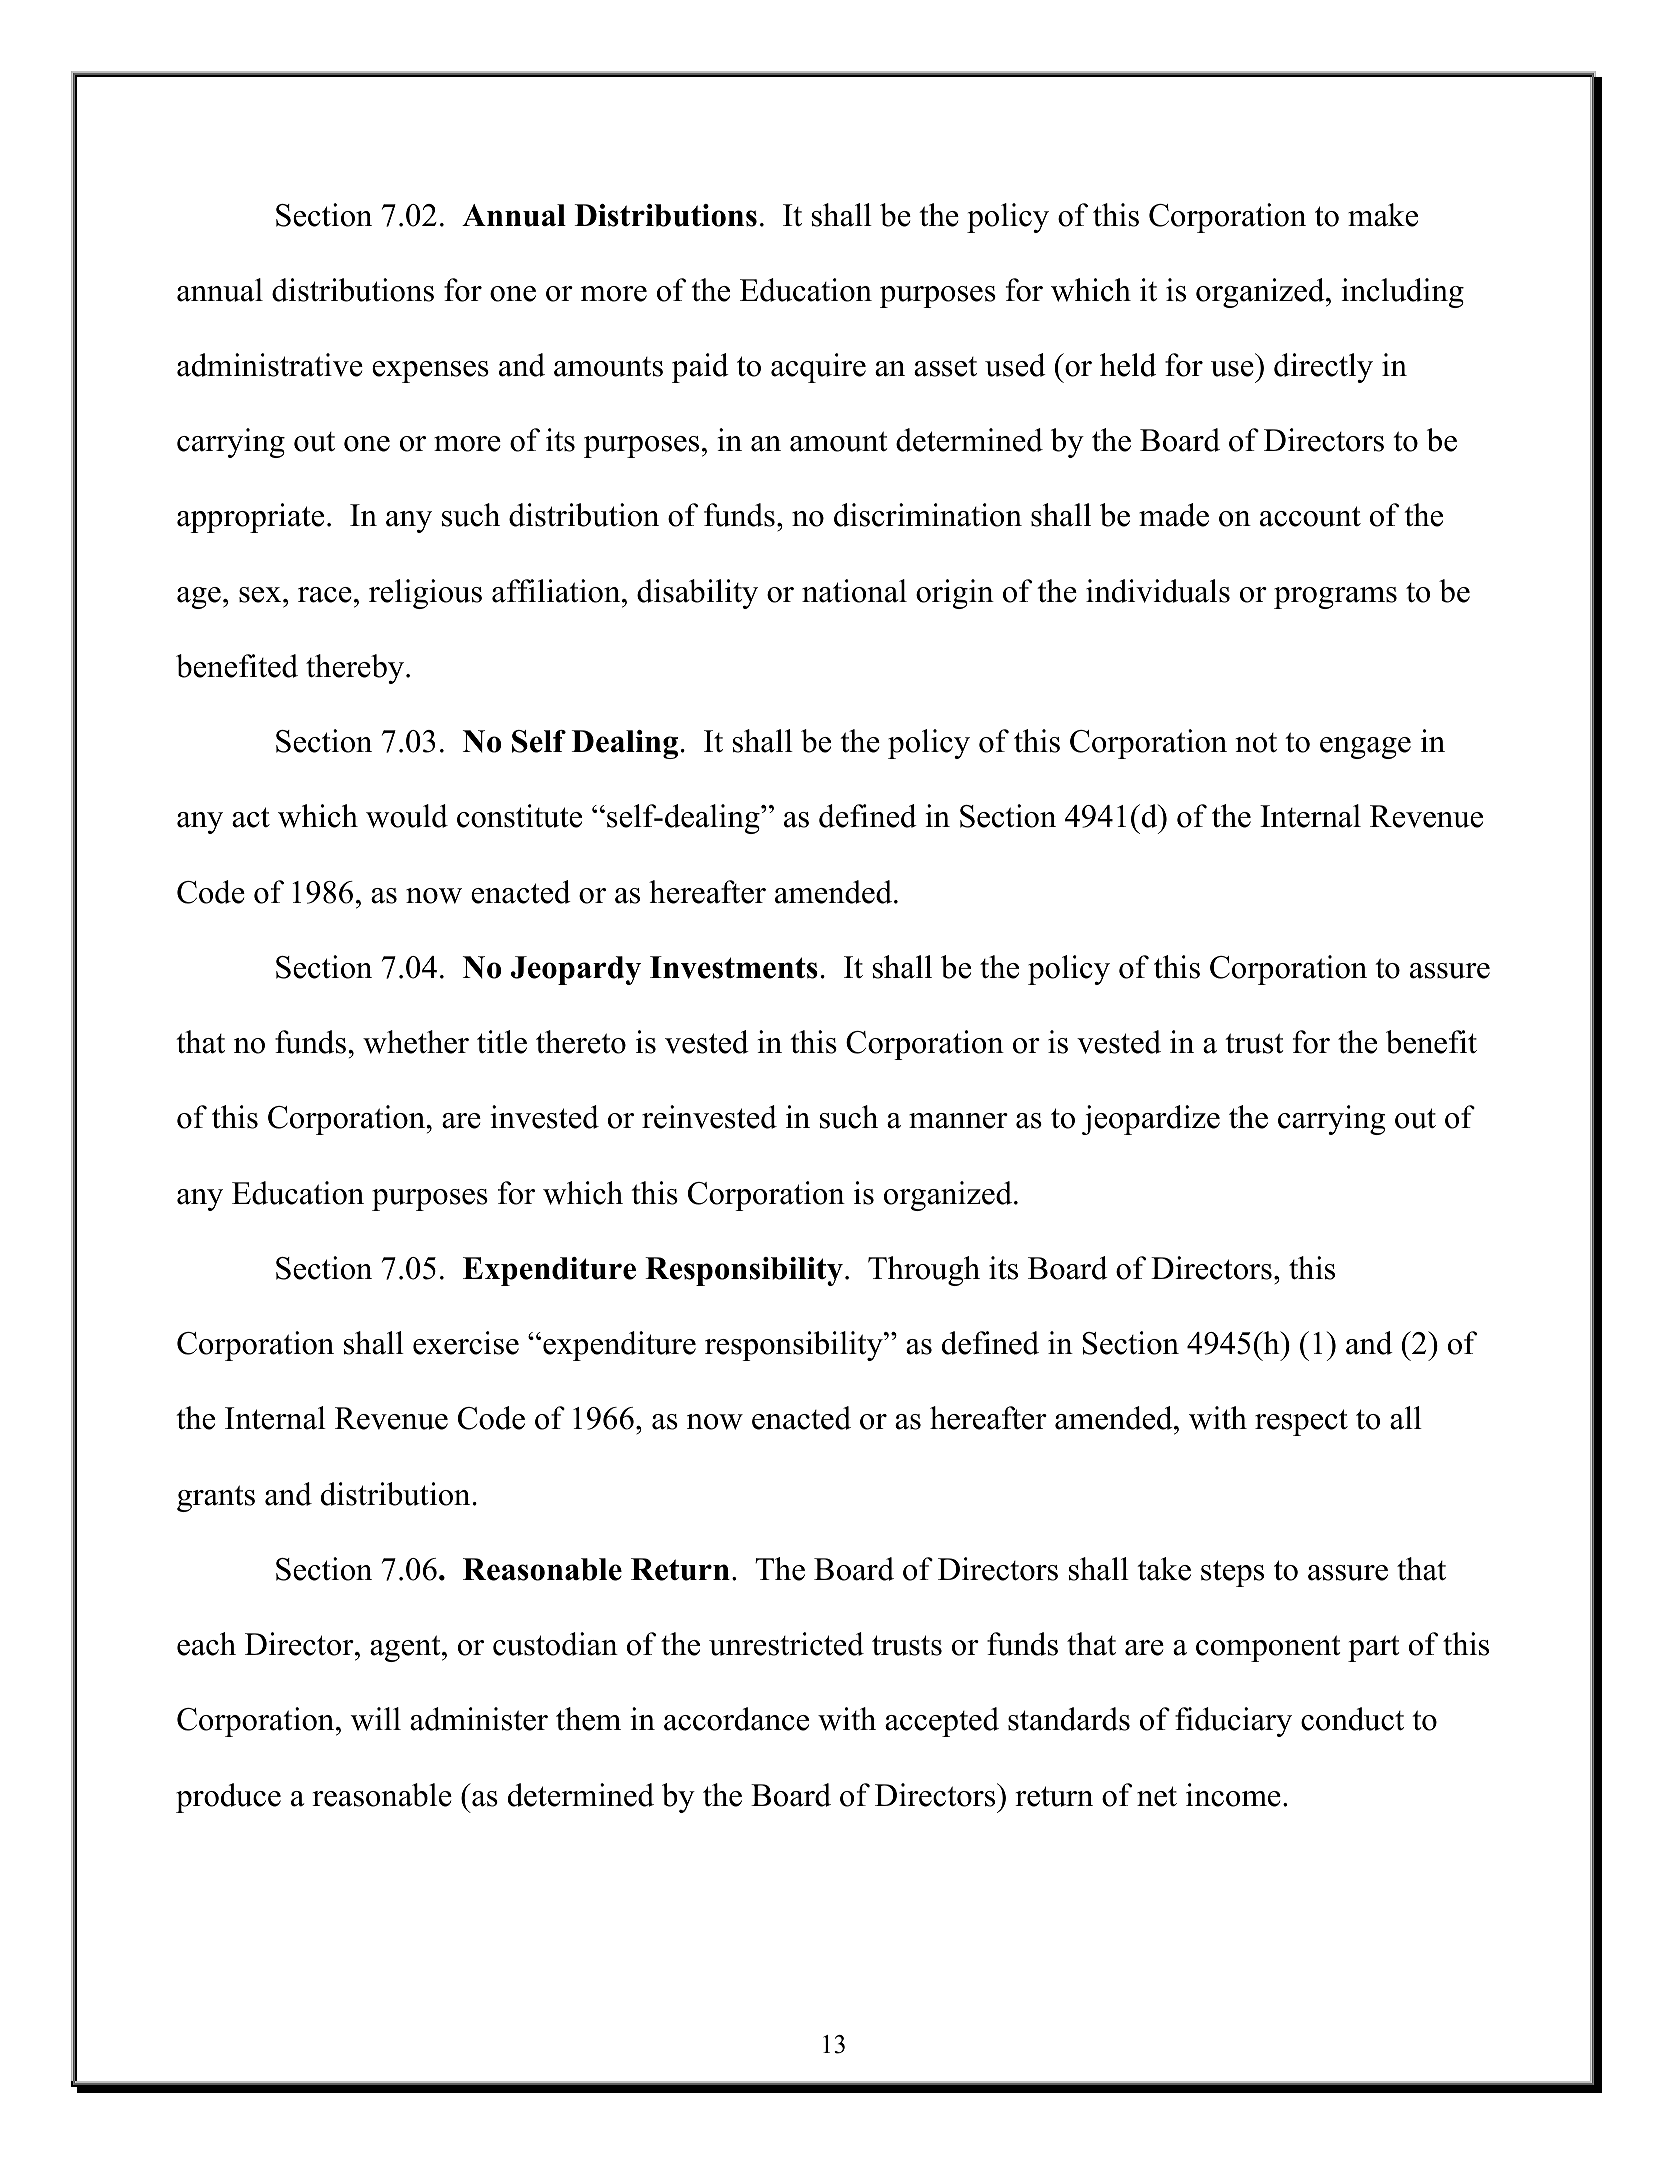  I want to click on will, so click(376, 1719).
